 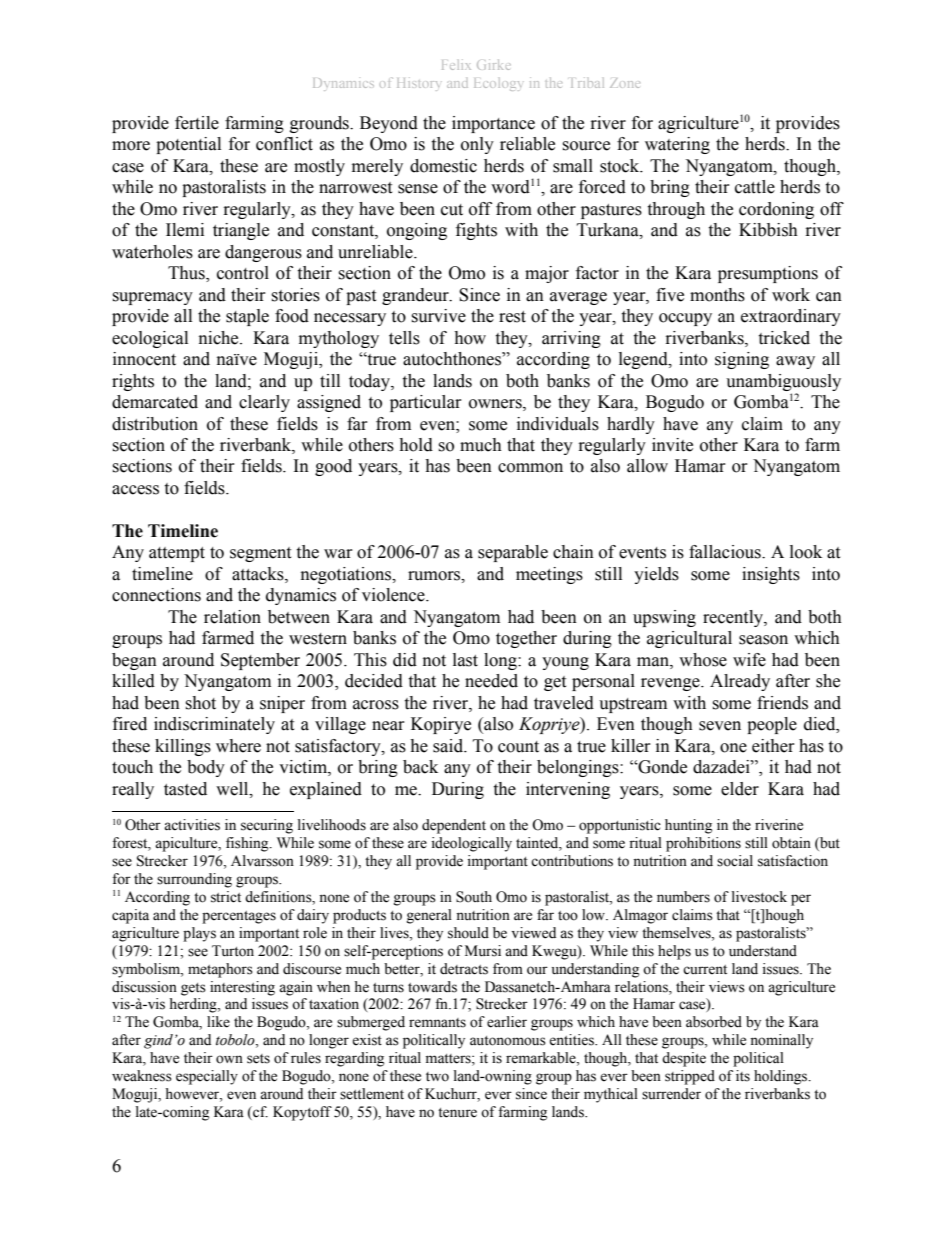 What do you see at coordinates (677, 145) in the screenshot?
I see `watering` at bounding box center [677, 145].
